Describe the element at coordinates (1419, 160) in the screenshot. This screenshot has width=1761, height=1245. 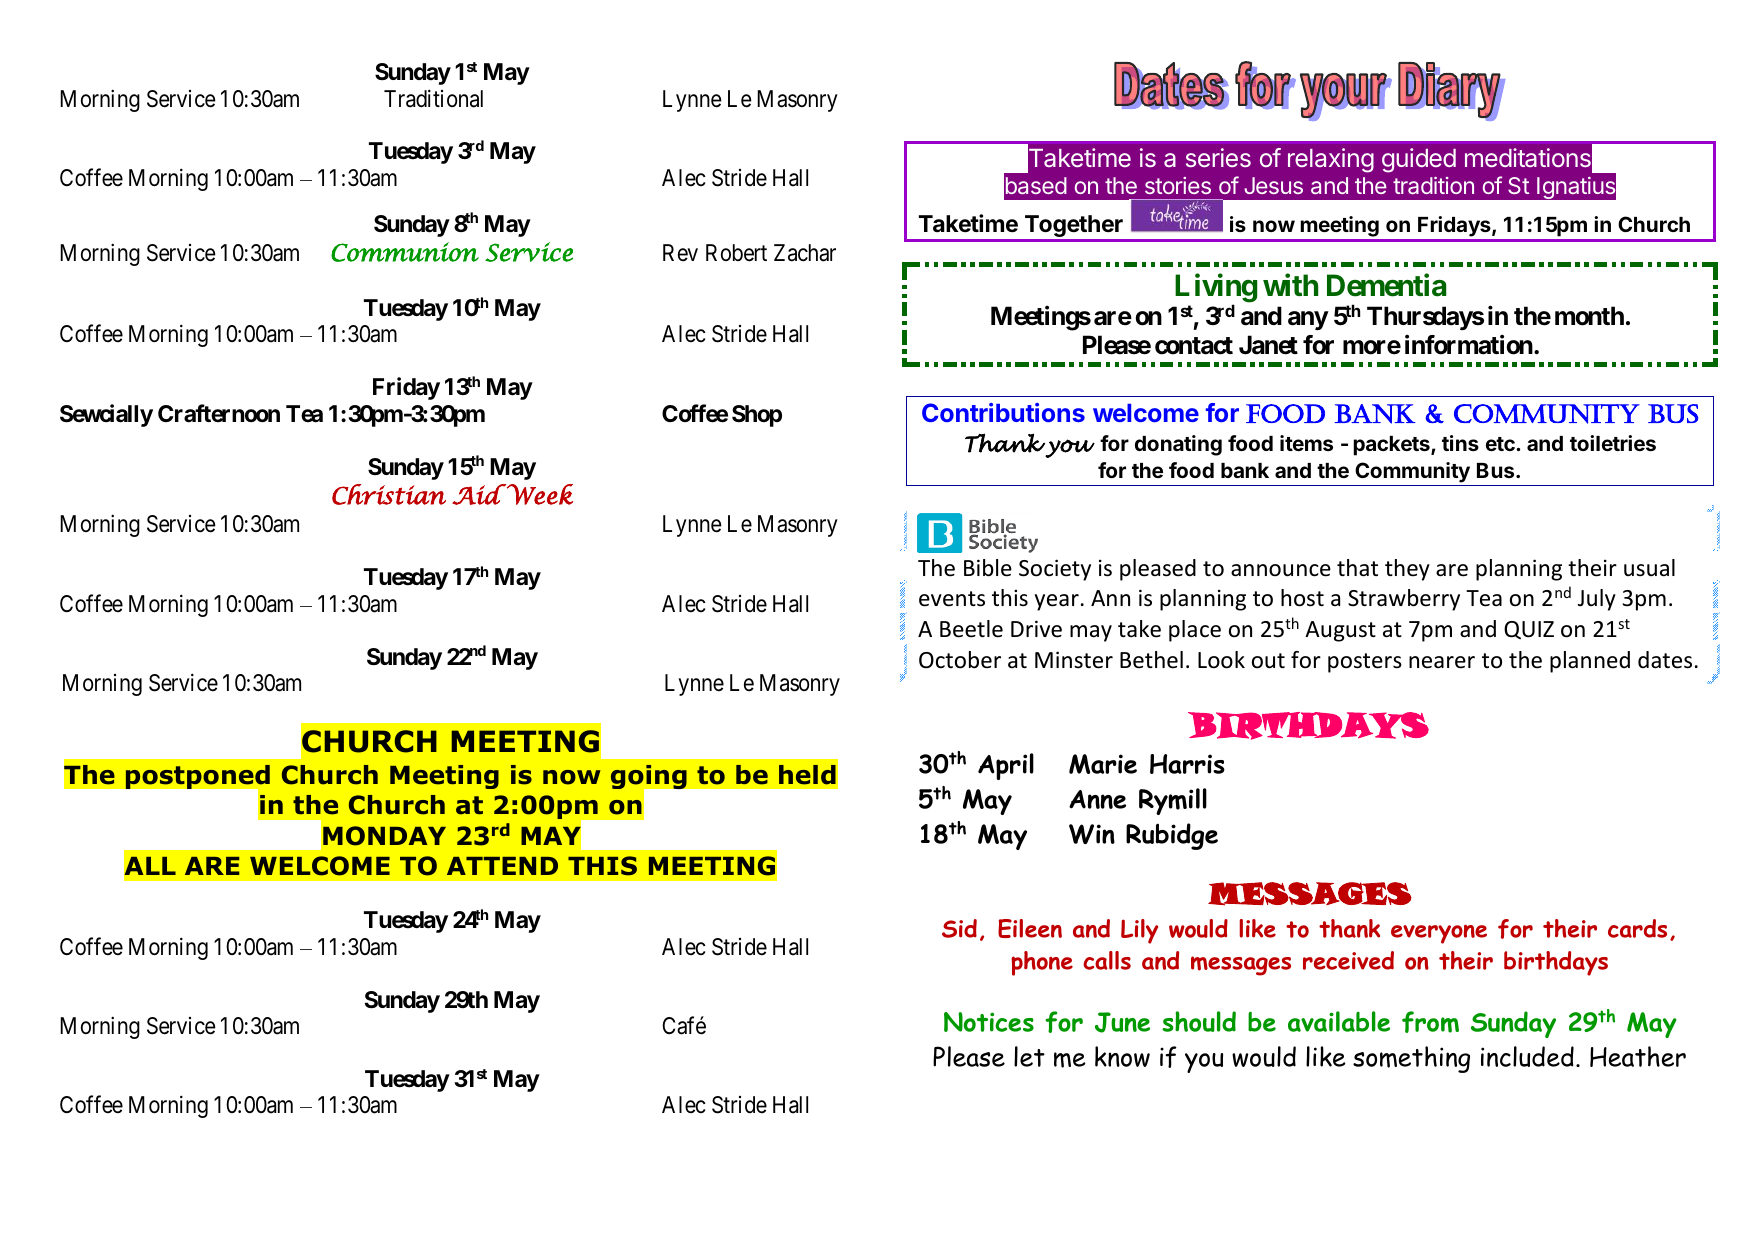
I see `guided` at that location.
